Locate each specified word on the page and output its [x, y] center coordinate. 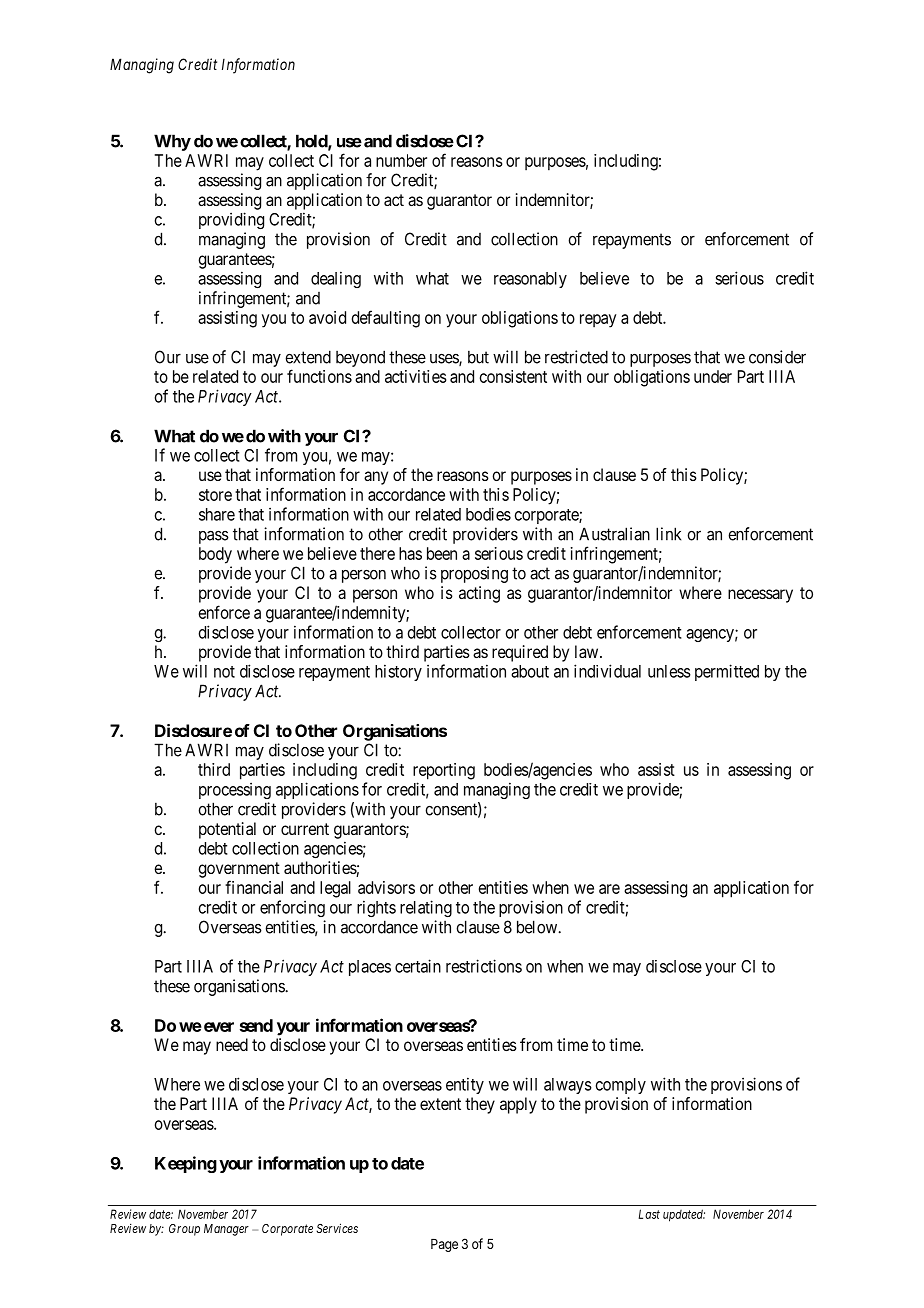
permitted [727, 672]
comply [621, 1086]
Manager [226, 1230]
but [478, 357]
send [256, 1025]
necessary [760, 596]
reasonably [530, 280]
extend [308, 357]
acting [479, 594]
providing [231, 220]
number [401, 160]
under [713, 376]
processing [235, 790]
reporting [444, 771]
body [215, 555]
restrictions [484, 966]
